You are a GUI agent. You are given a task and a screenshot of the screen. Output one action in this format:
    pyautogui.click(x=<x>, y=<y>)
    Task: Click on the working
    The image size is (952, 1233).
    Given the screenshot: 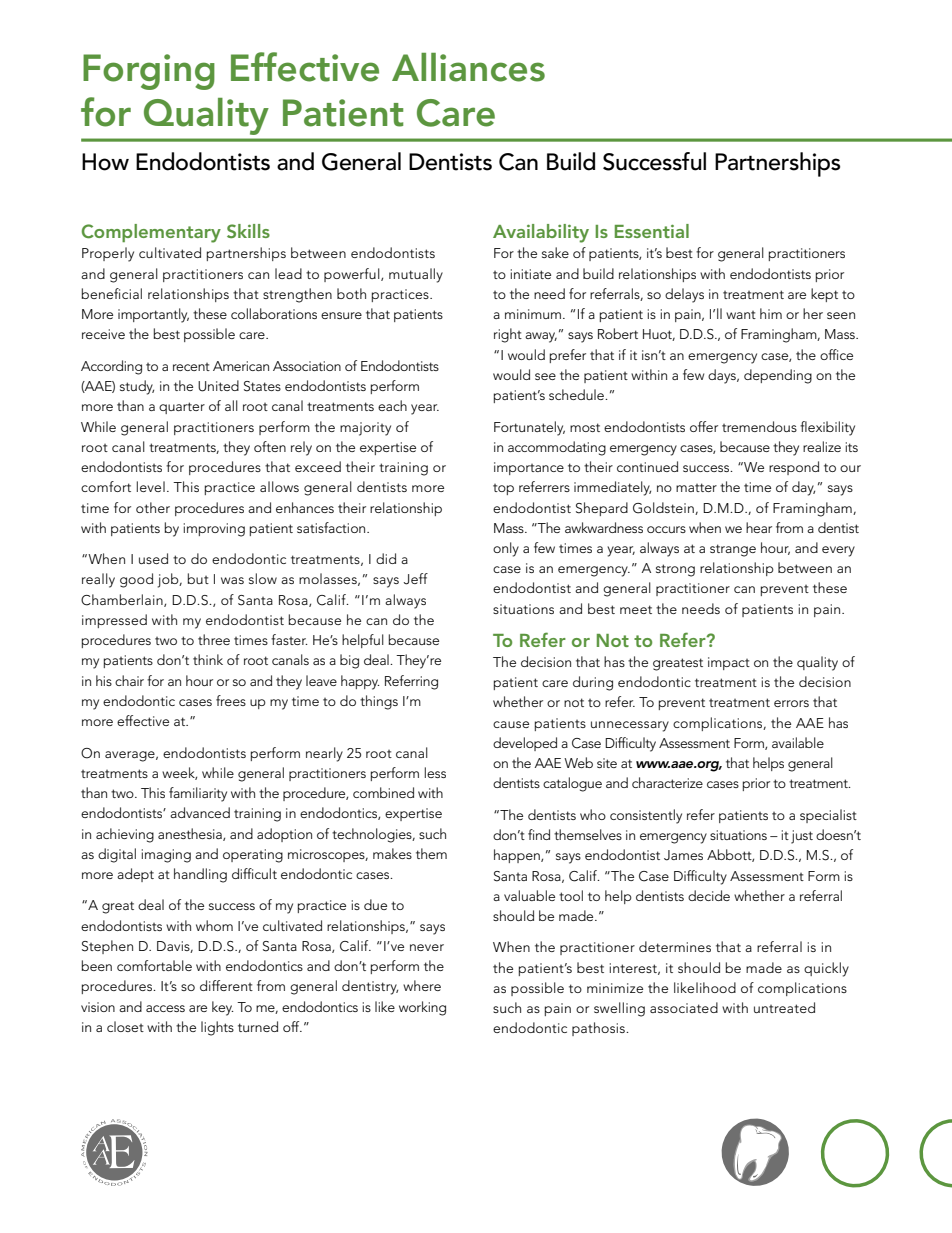 What is the action you would take?
    pyautogui.click(x=422, y=1008)
